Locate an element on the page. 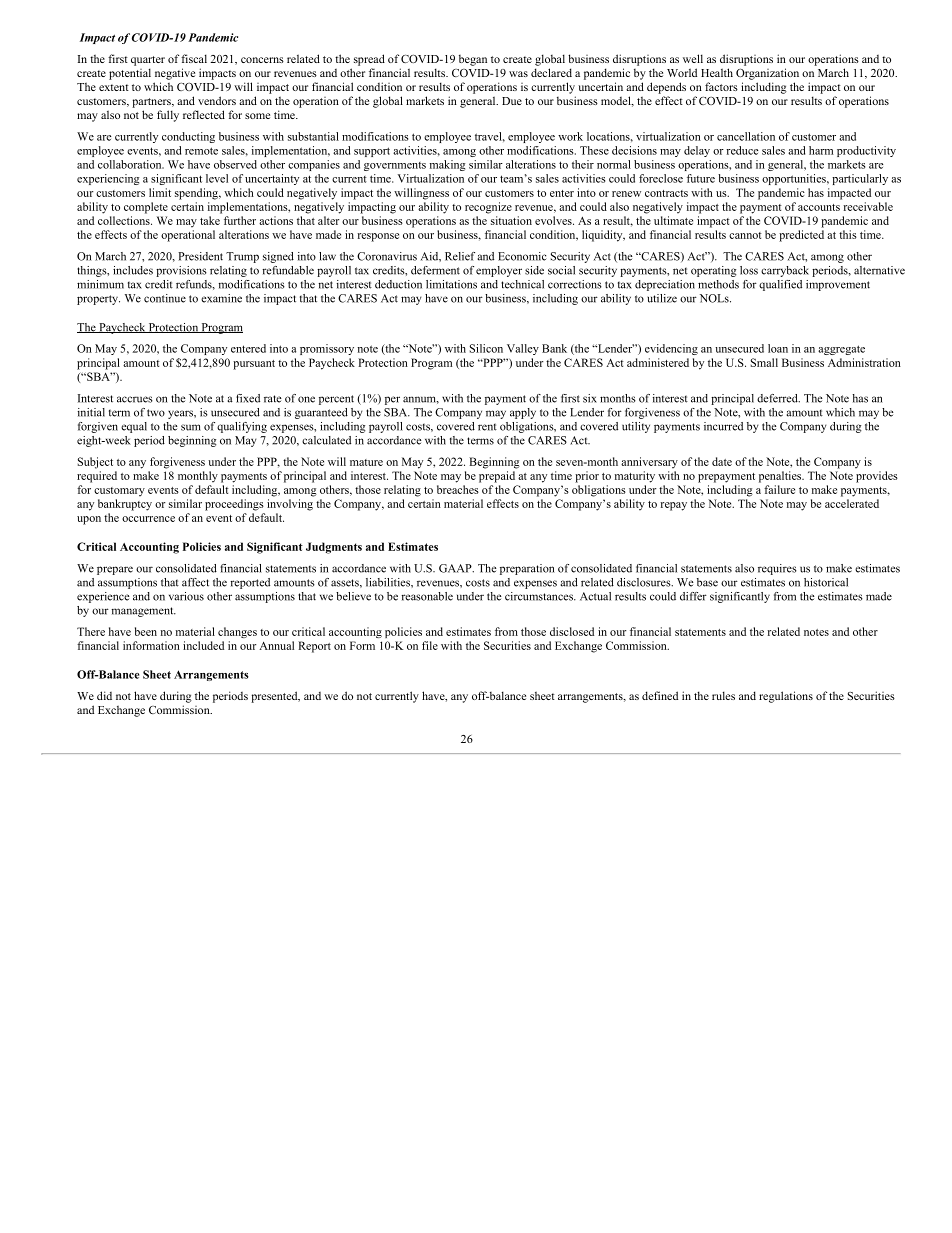 This page has width=952, height=1233. regulations is located at coordinates (786, 697).
